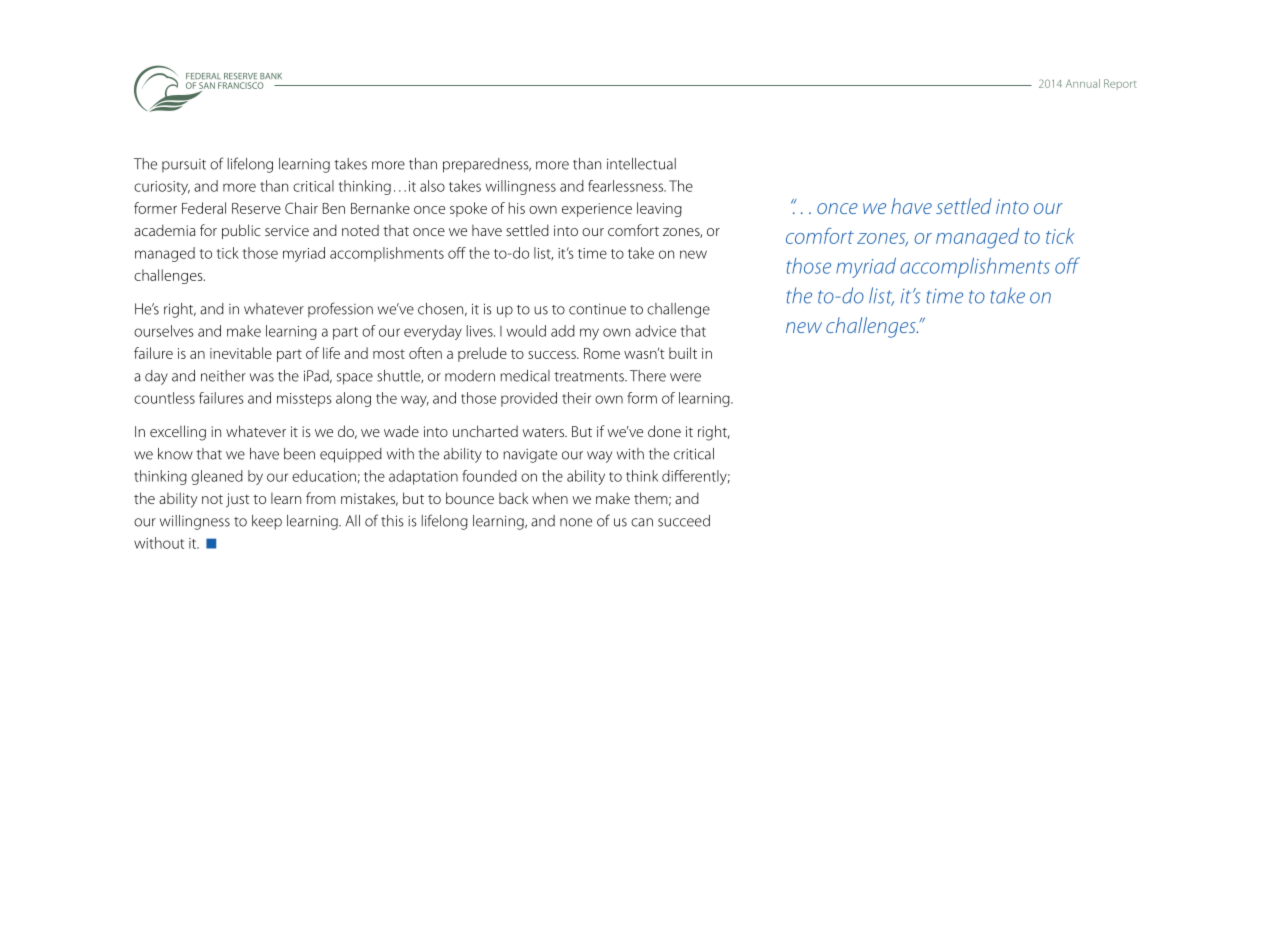 The width and height of the screenshot is (1270, 952). What do you see at coordinates (659, 209) in the screenshot?
I see `leaving` at bounding box center [659, 209].
